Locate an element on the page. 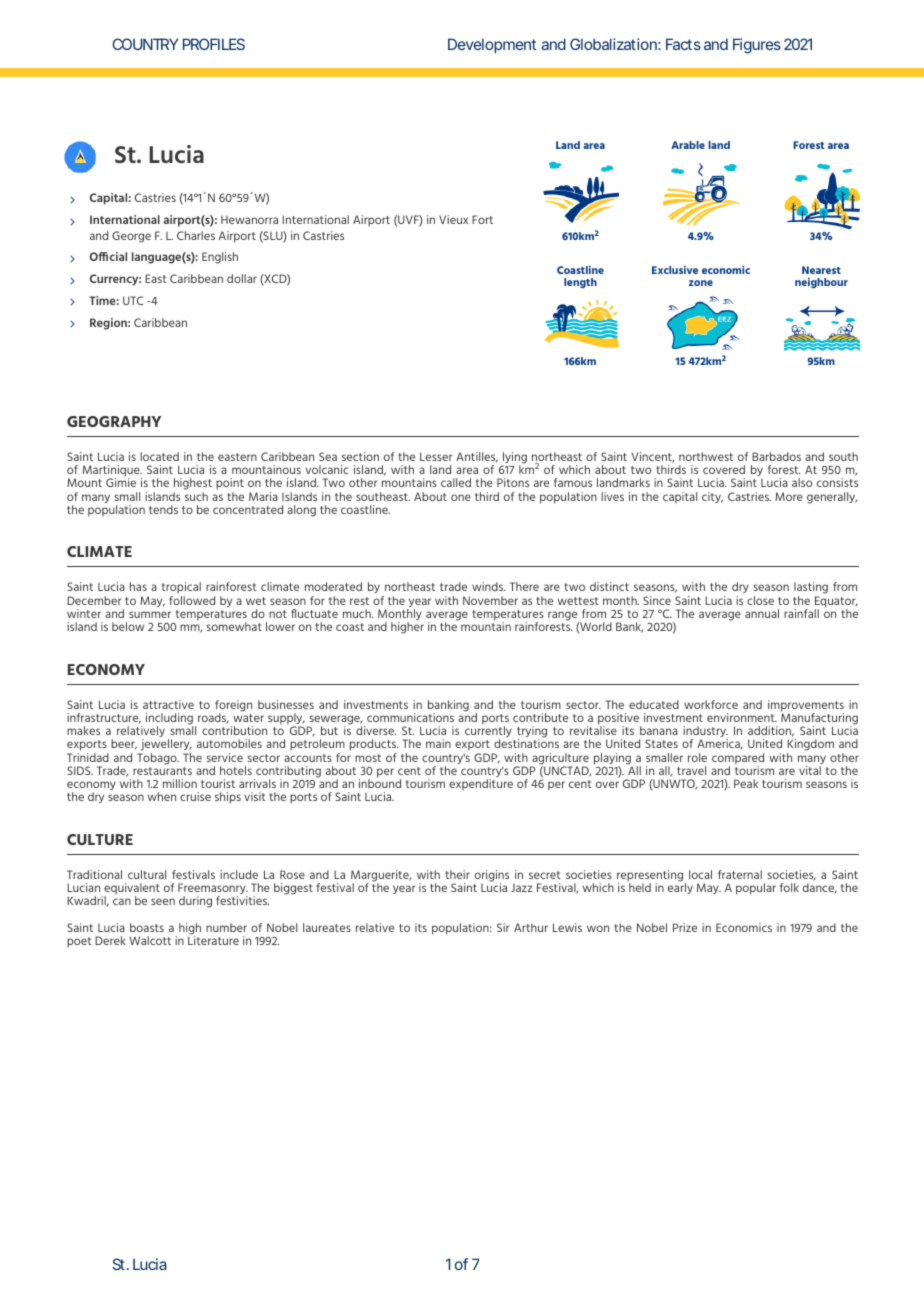 The width and height of the document is (924, 1308). main is located at coordinates (438, 743).
